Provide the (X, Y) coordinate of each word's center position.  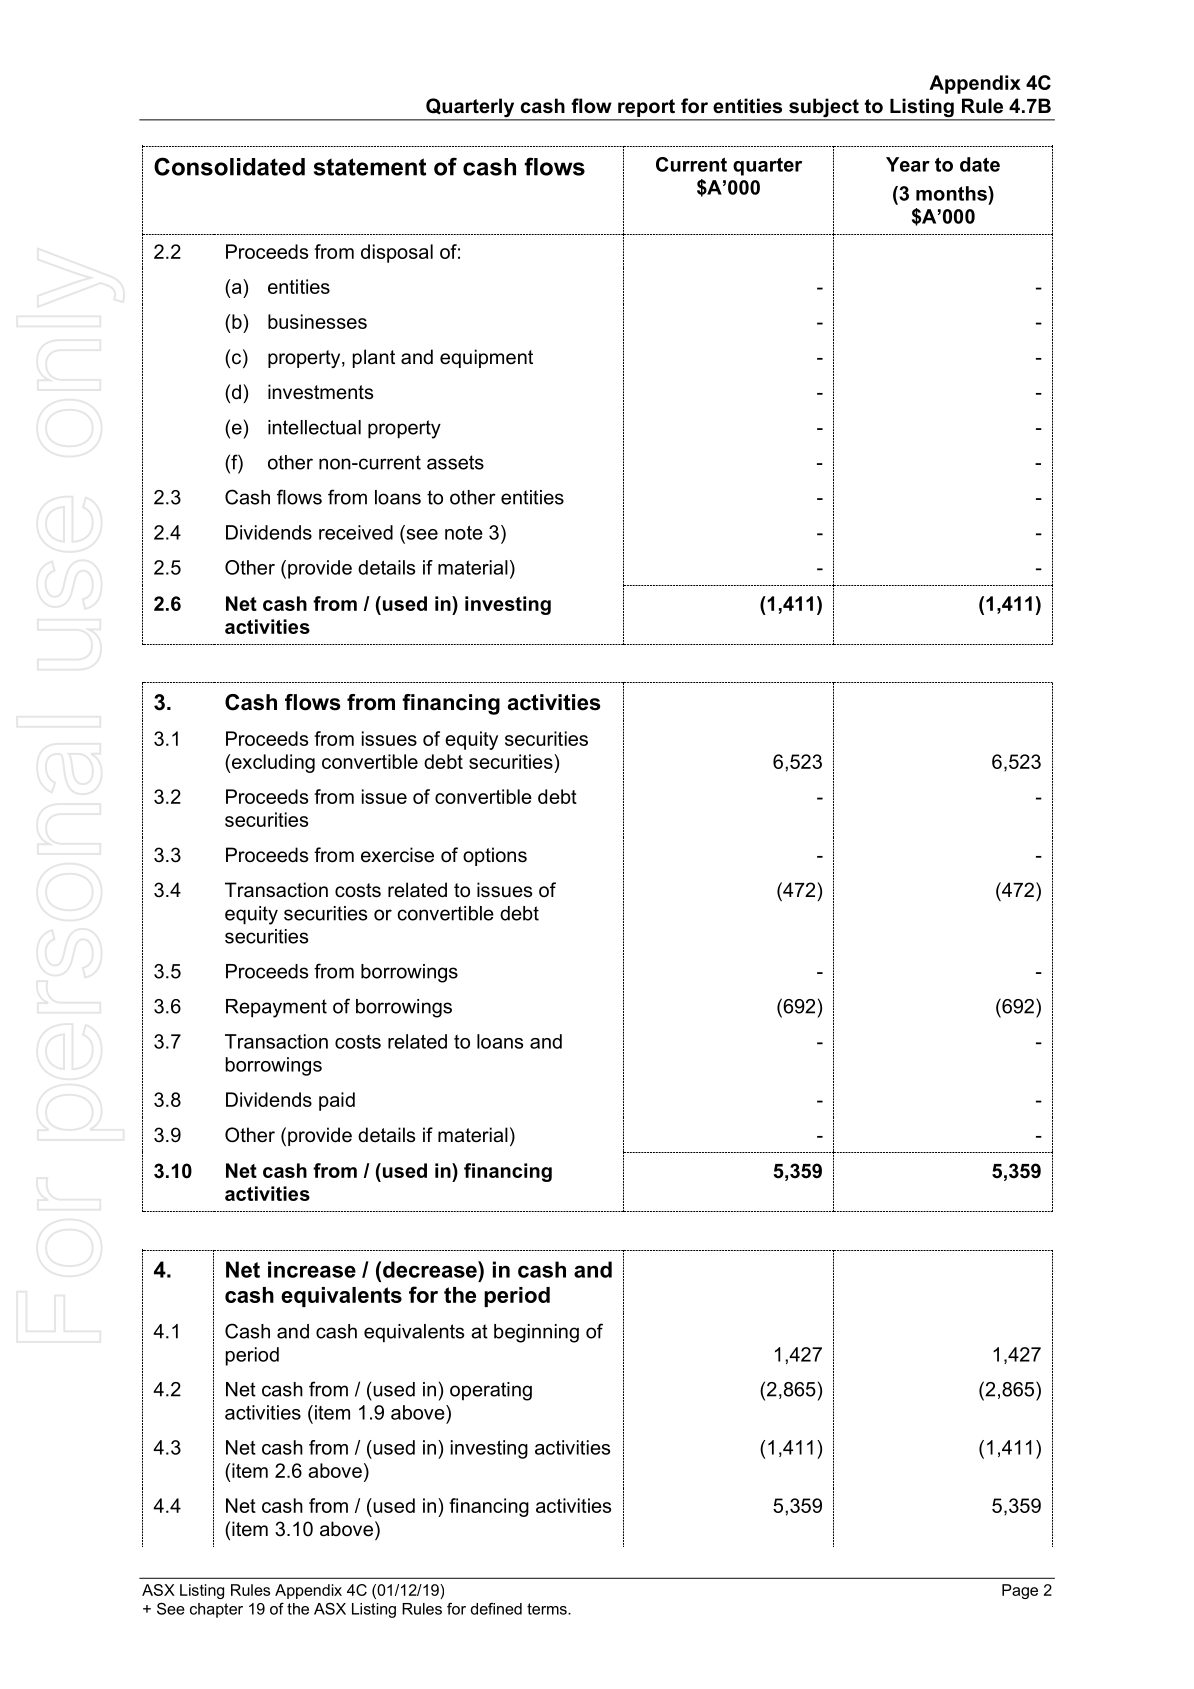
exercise (397, 855)
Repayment (276, 1008)
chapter (216, 1610)
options (495, 856)
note (464, 532)
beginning (536, 1333)
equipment (486, 358)
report (646, 108)
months (952, 193)
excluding (273, 763)
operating (491, 1391)
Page (1020, 1591)
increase (312, 1269)
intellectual (314, 427)
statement (370, 167)
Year (908, 164)
